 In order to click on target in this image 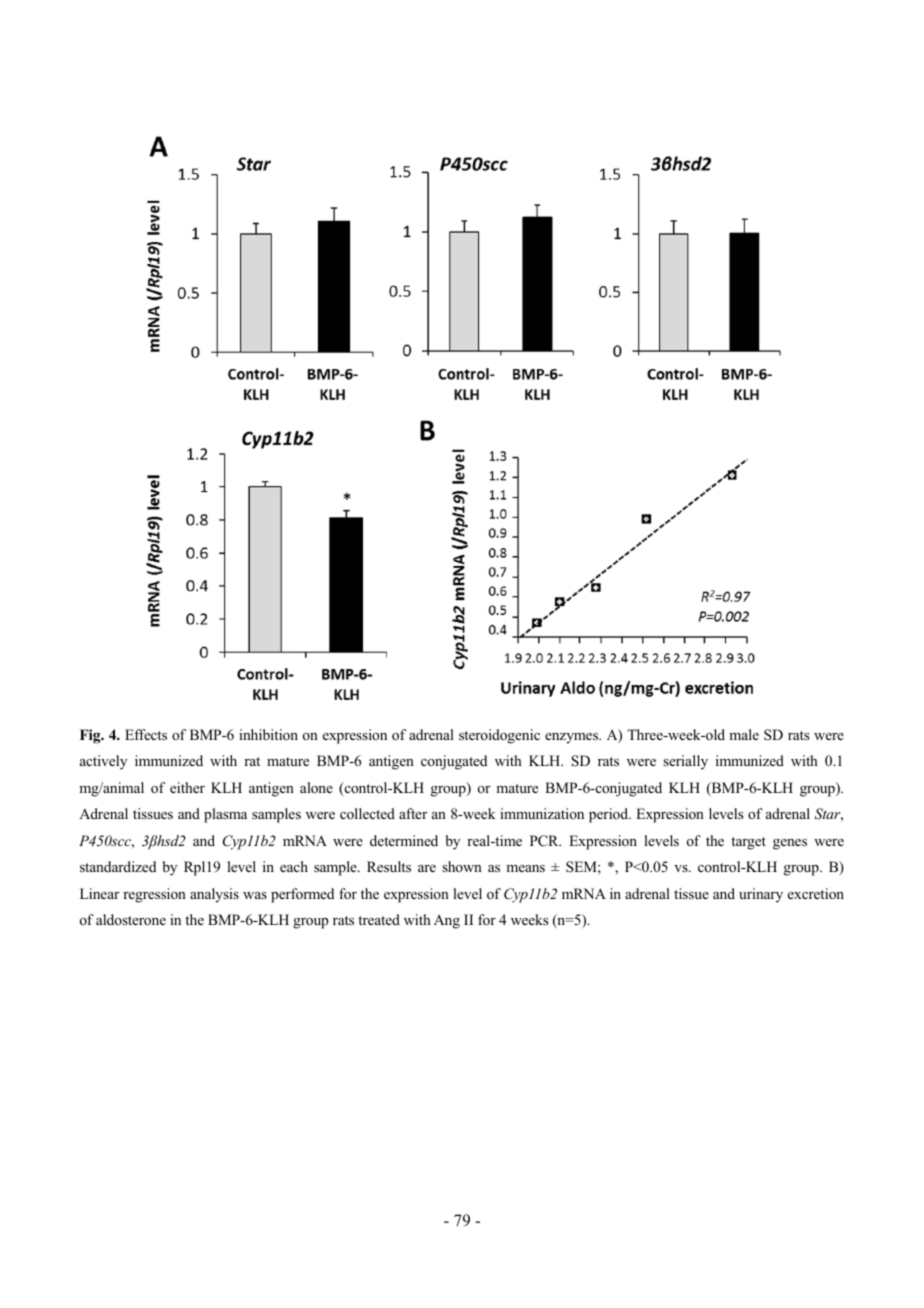, I will do `click(748, 843)`.
